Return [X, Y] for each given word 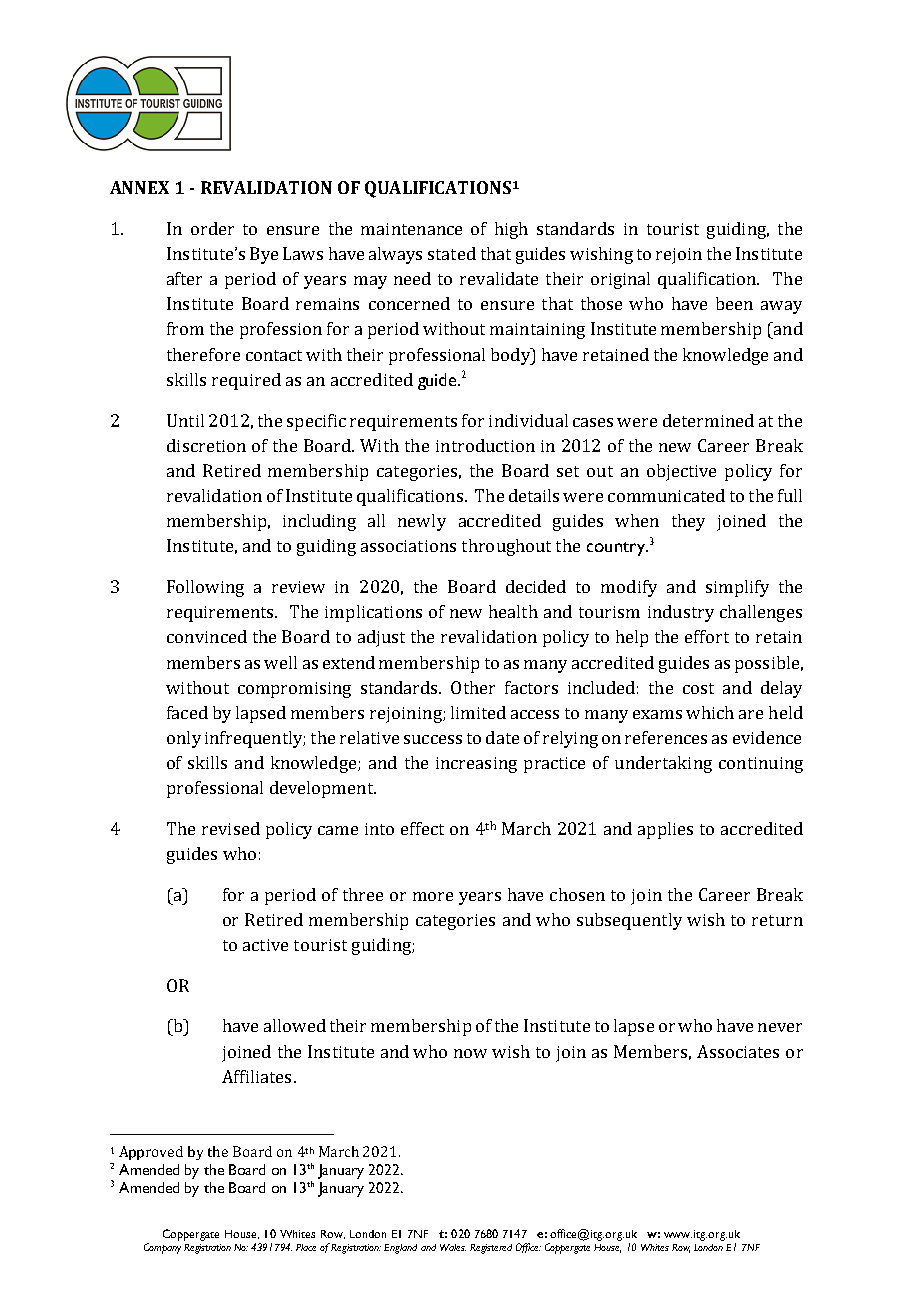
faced [187, 712]
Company [162, 1248]
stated [452, 253]
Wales [453, 1247]
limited [478, 712]
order [212, 228]
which [710, 712]
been [734, 303]
